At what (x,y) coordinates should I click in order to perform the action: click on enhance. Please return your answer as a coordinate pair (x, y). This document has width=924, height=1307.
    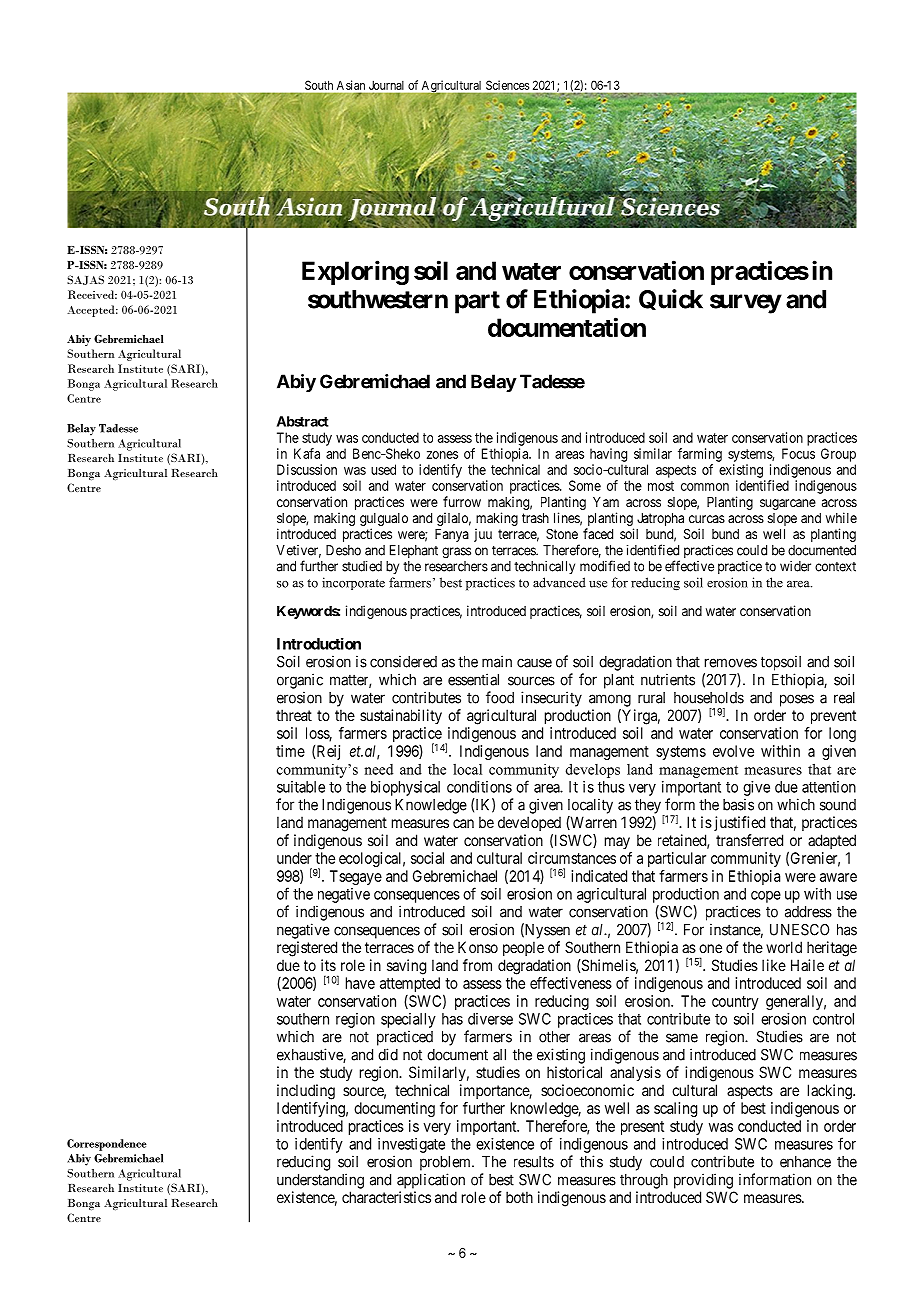
    Looking at the image, I should click on (805, 1162).
